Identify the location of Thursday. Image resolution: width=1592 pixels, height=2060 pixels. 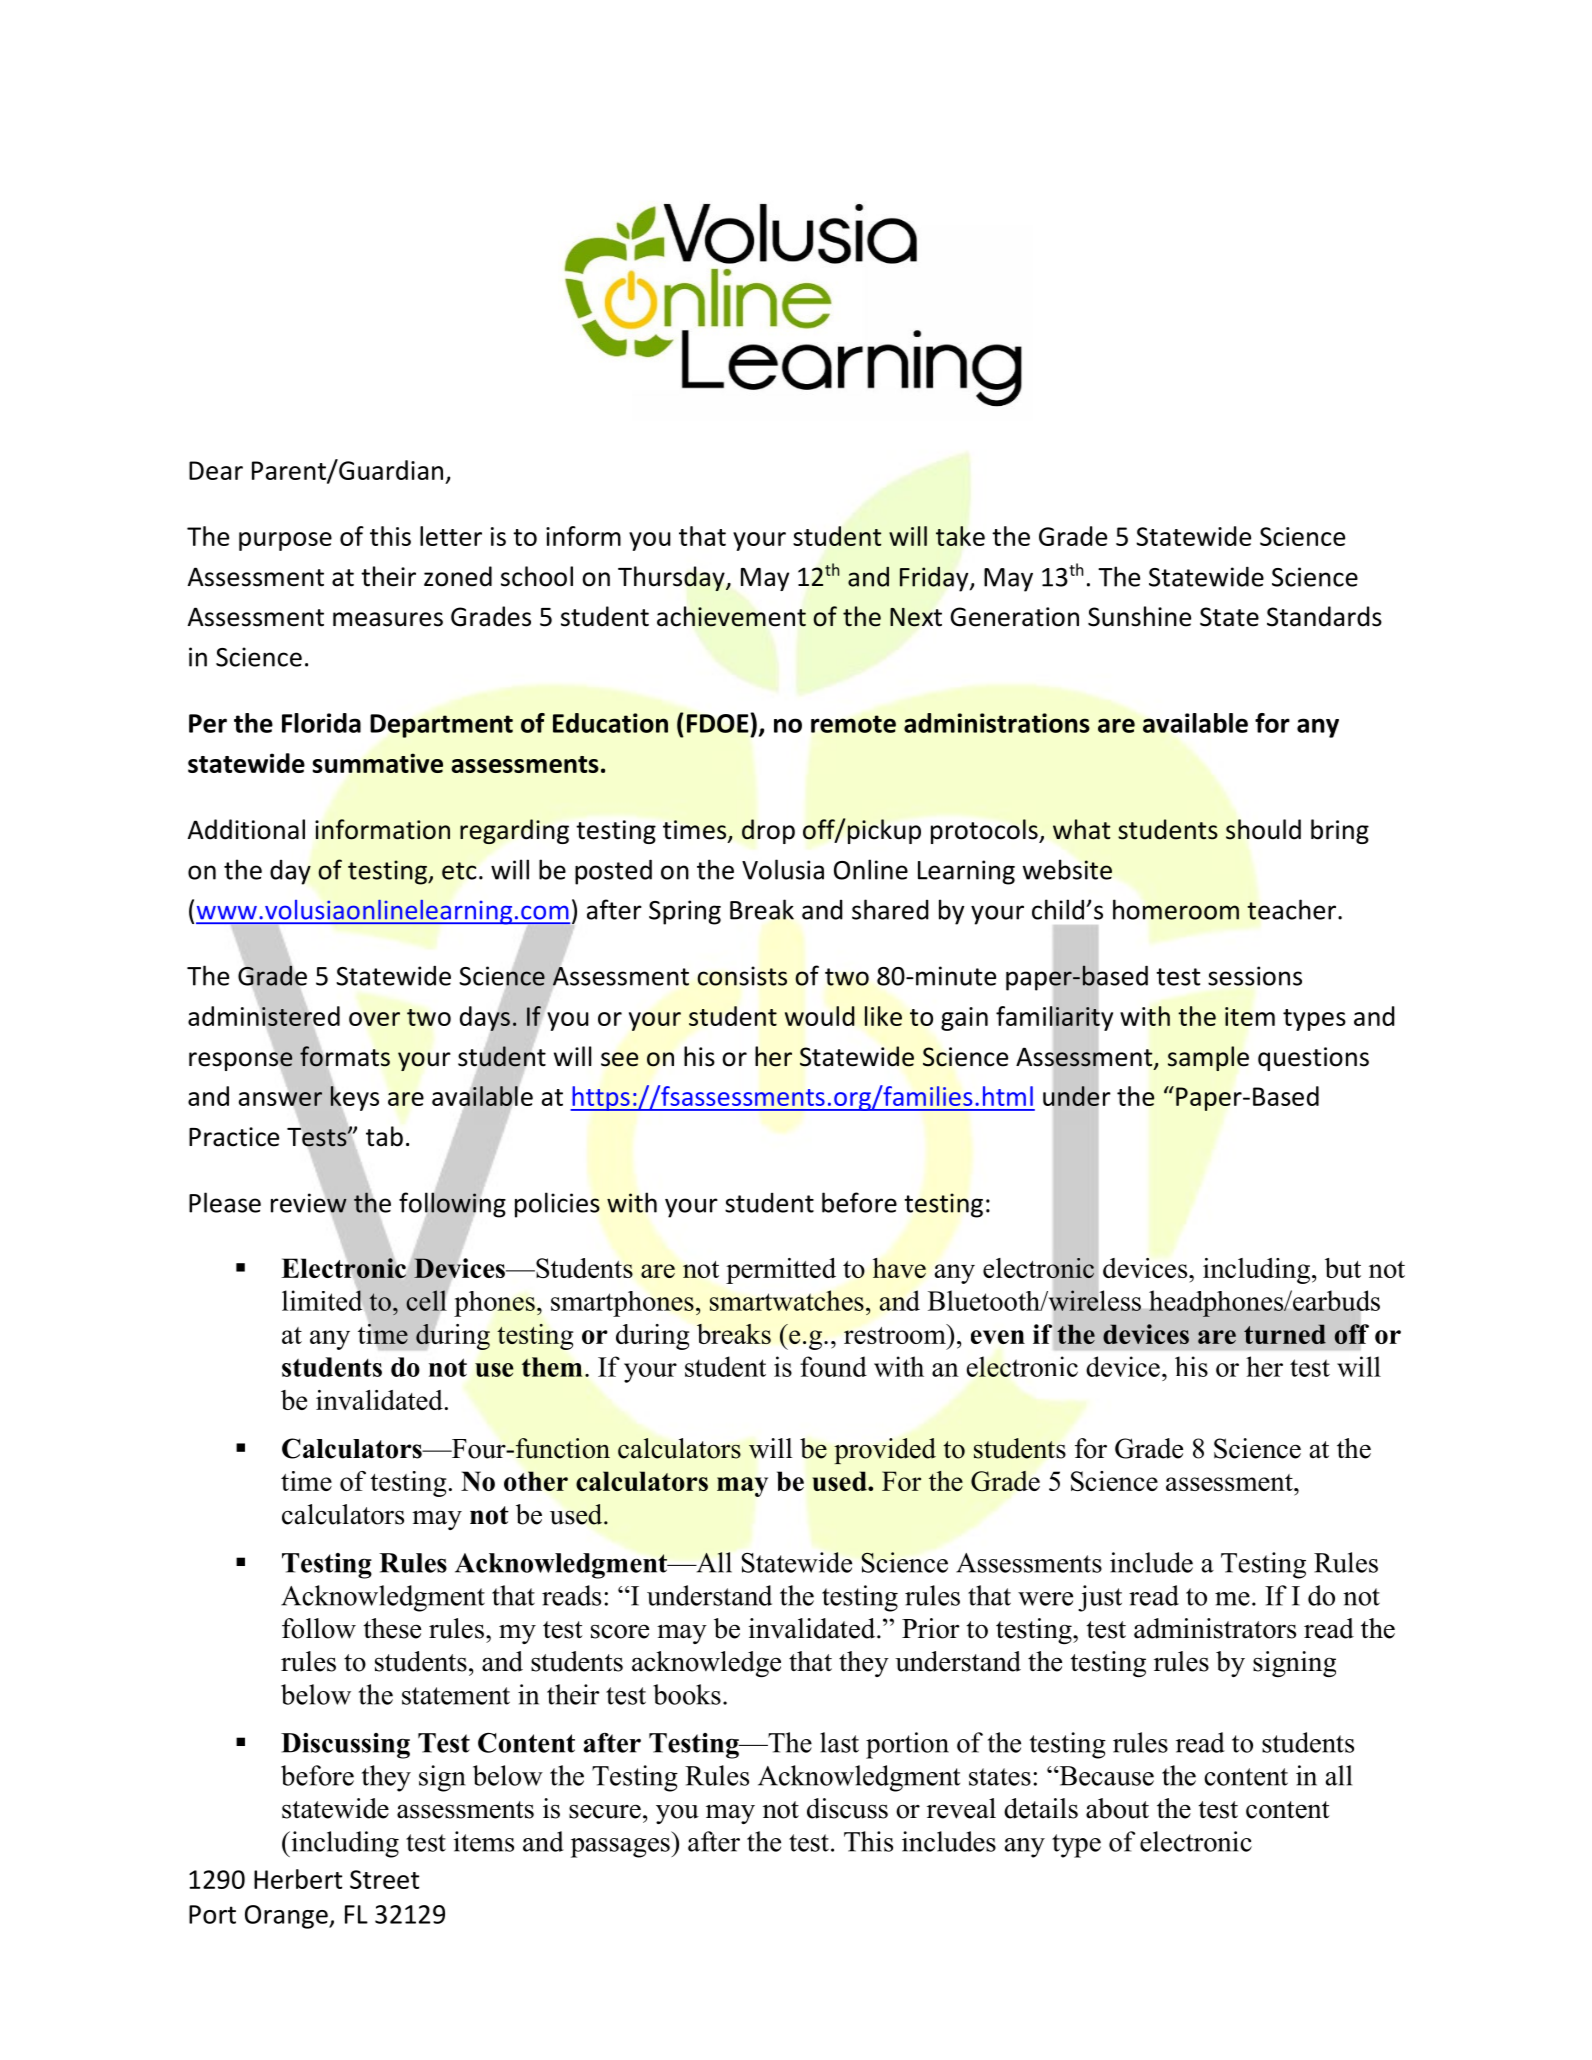
(672, 578).
